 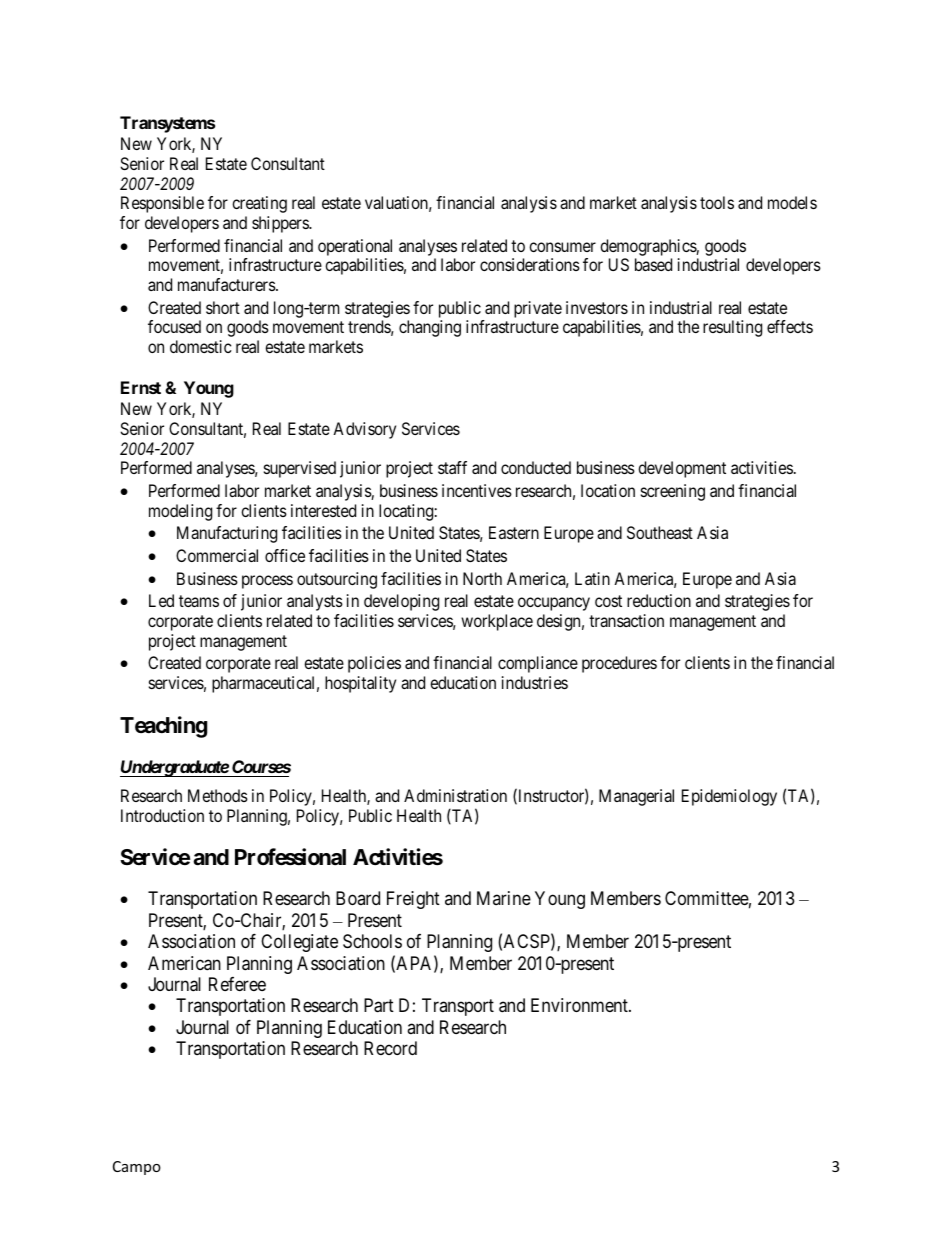 What do you see at coordinates (141, 387) in the image?
I see `Ernst` at bounding box center [141, 387].
